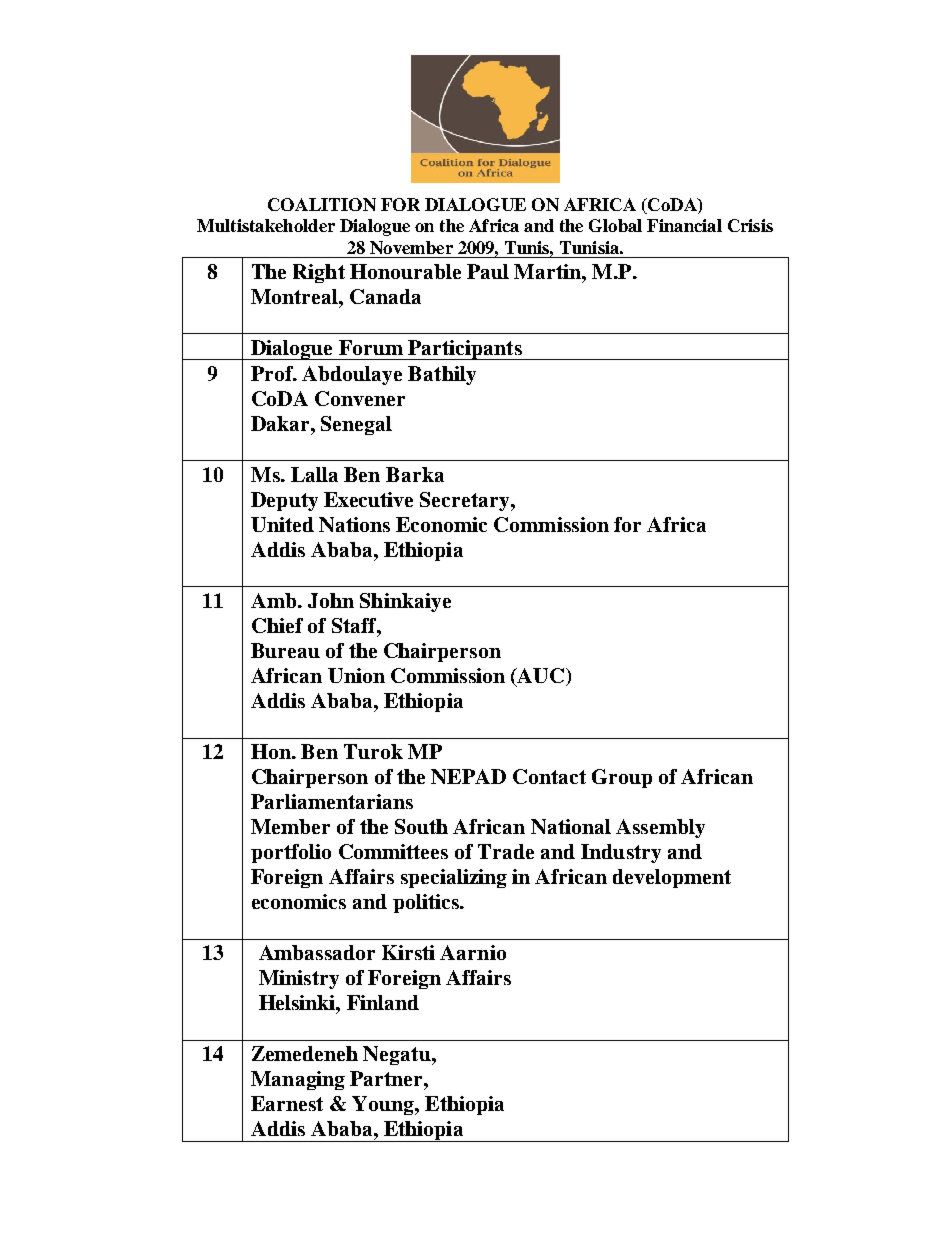 This screenshot has height=1233, width=952. I want to click on COALITION, so click(322, 204).
